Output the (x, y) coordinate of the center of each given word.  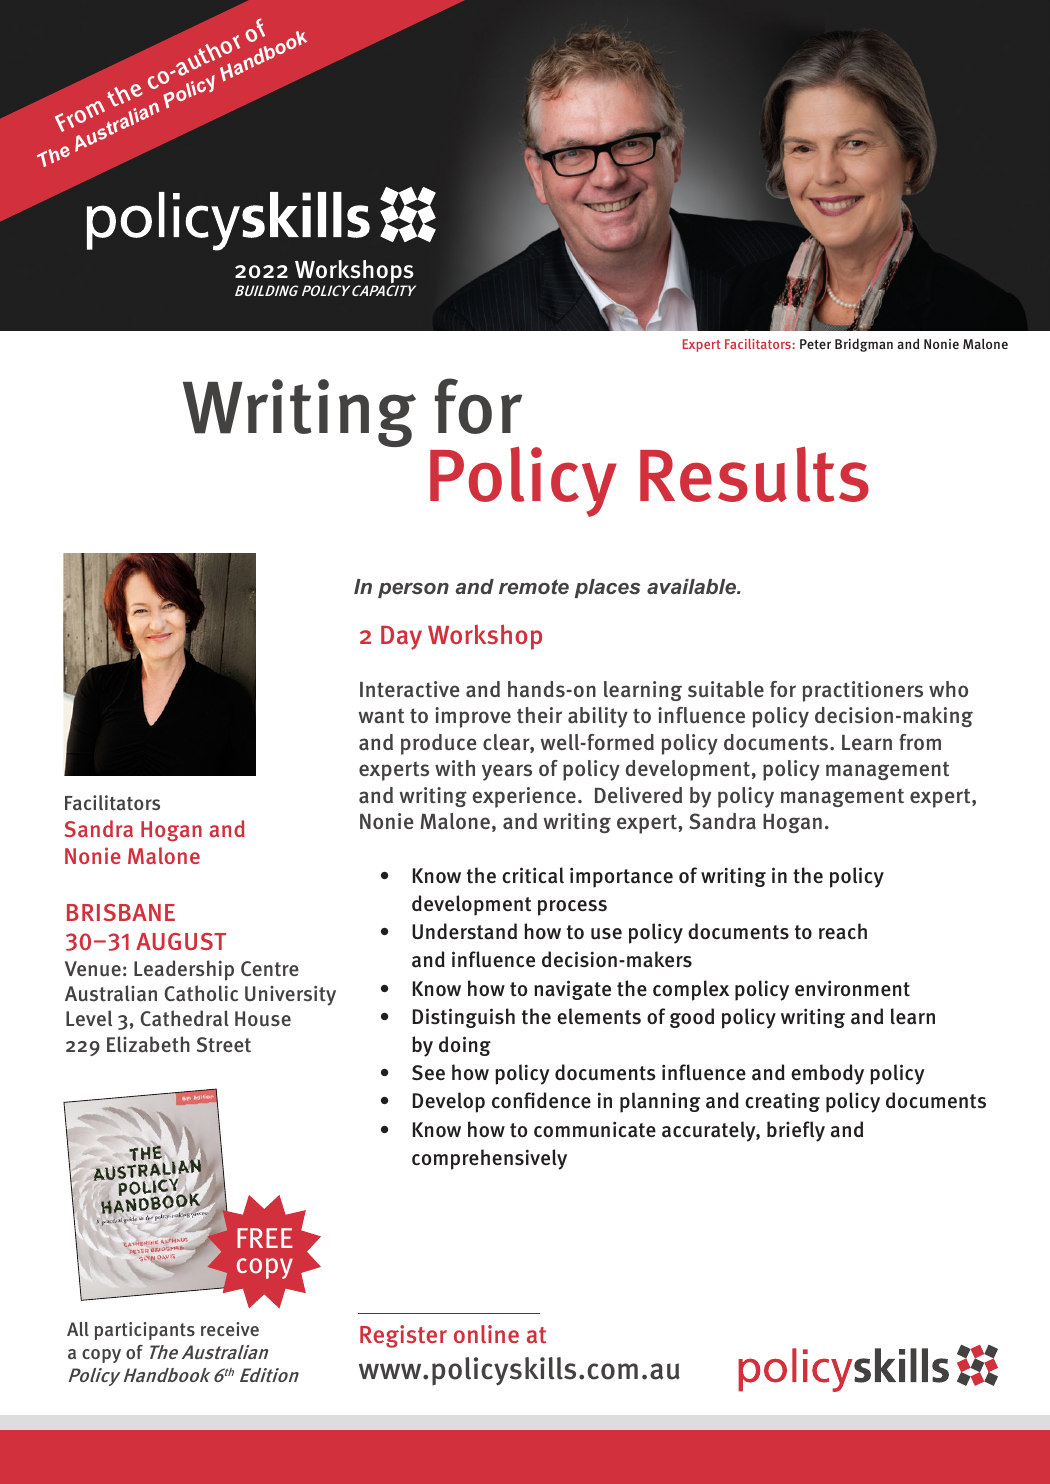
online (486, 1334)
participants (145, 1331)
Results (754, 474)
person (413, 590)
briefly (796, 1131)
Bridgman (864, 345)
